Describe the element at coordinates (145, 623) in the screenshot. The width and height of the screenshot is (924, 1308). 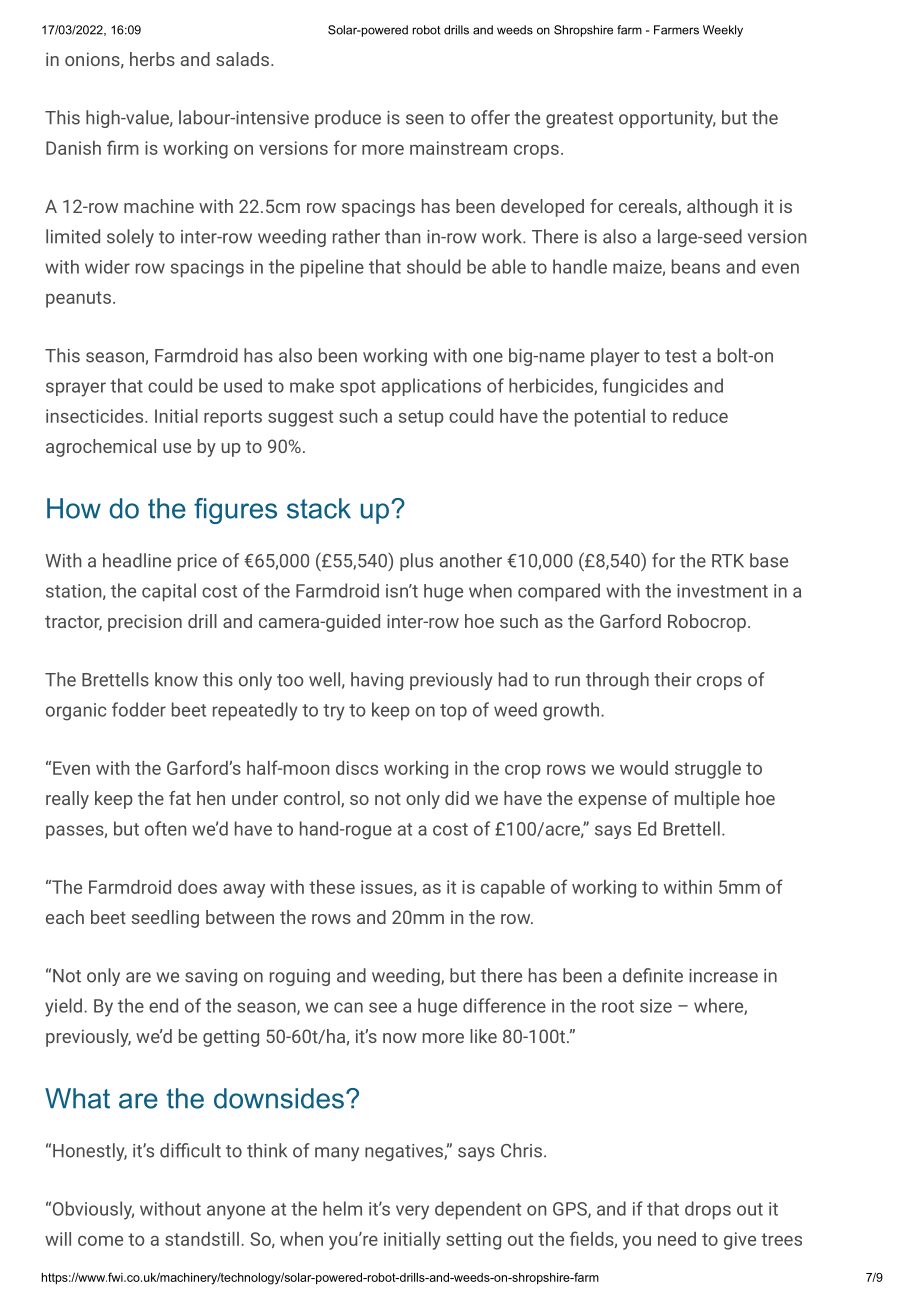
I see `precision` at that location.
